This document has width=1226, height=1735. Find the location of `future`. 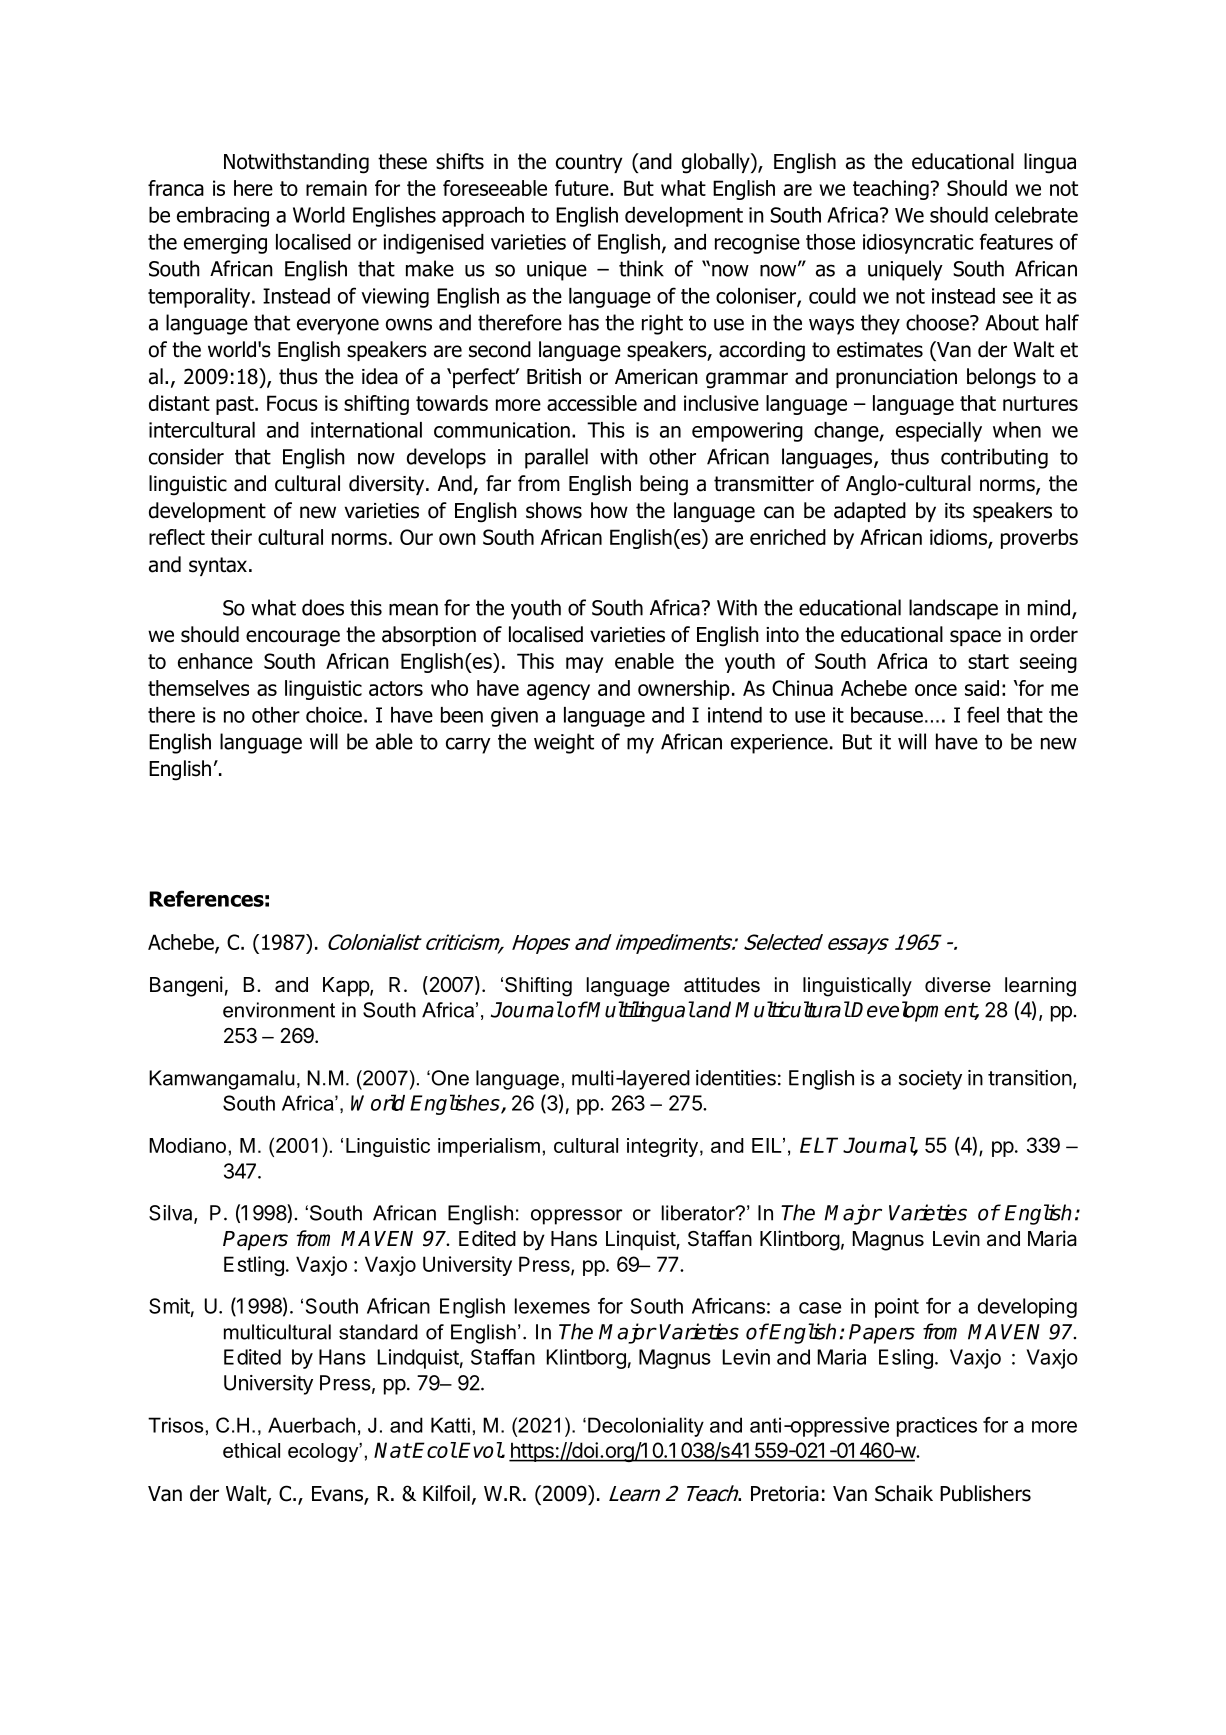

future is located at coordinates (583, 188).
